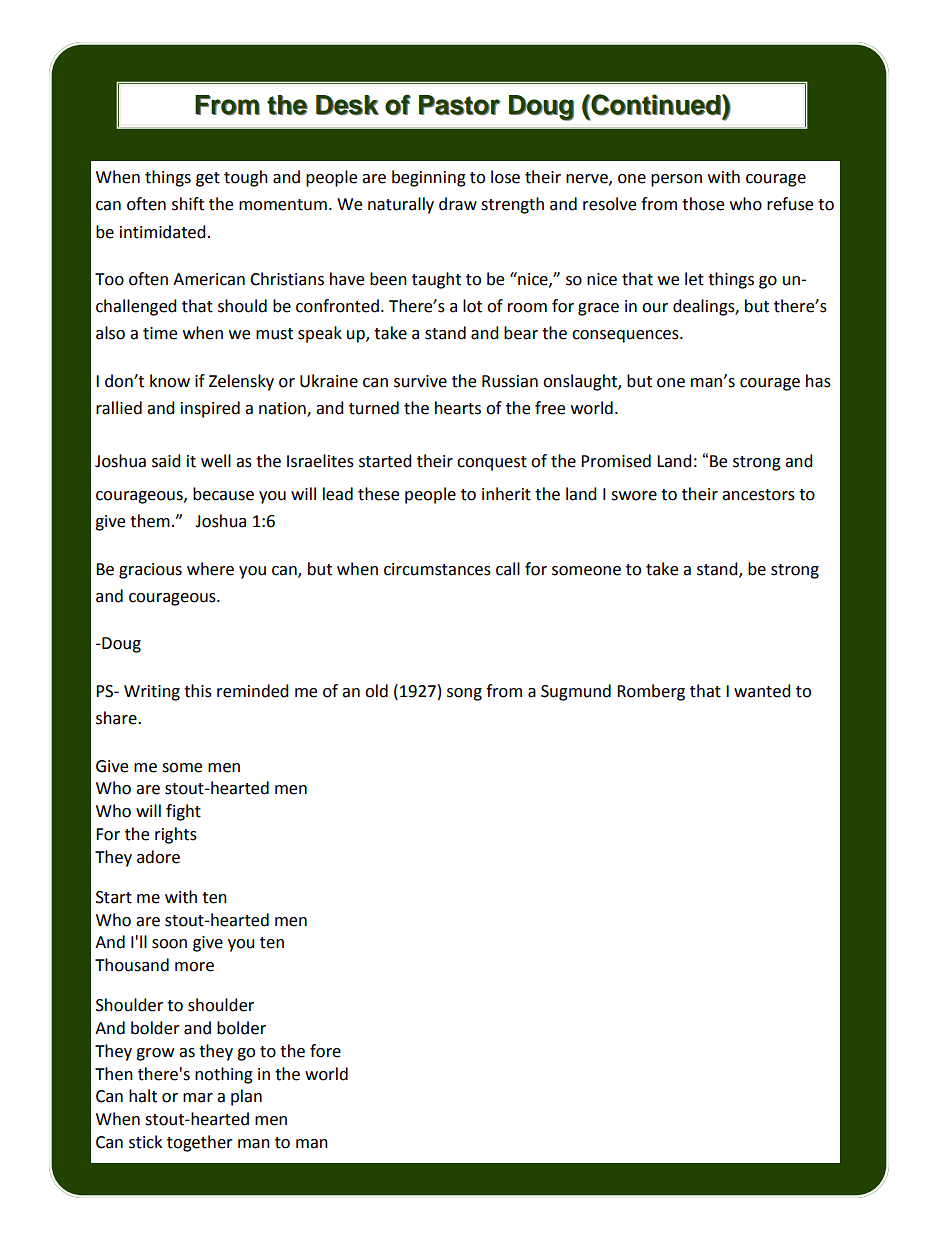 Image resolution: width=952 pixels, height=1233 pixels. I want to click on circumstances, so click(437, 569).
